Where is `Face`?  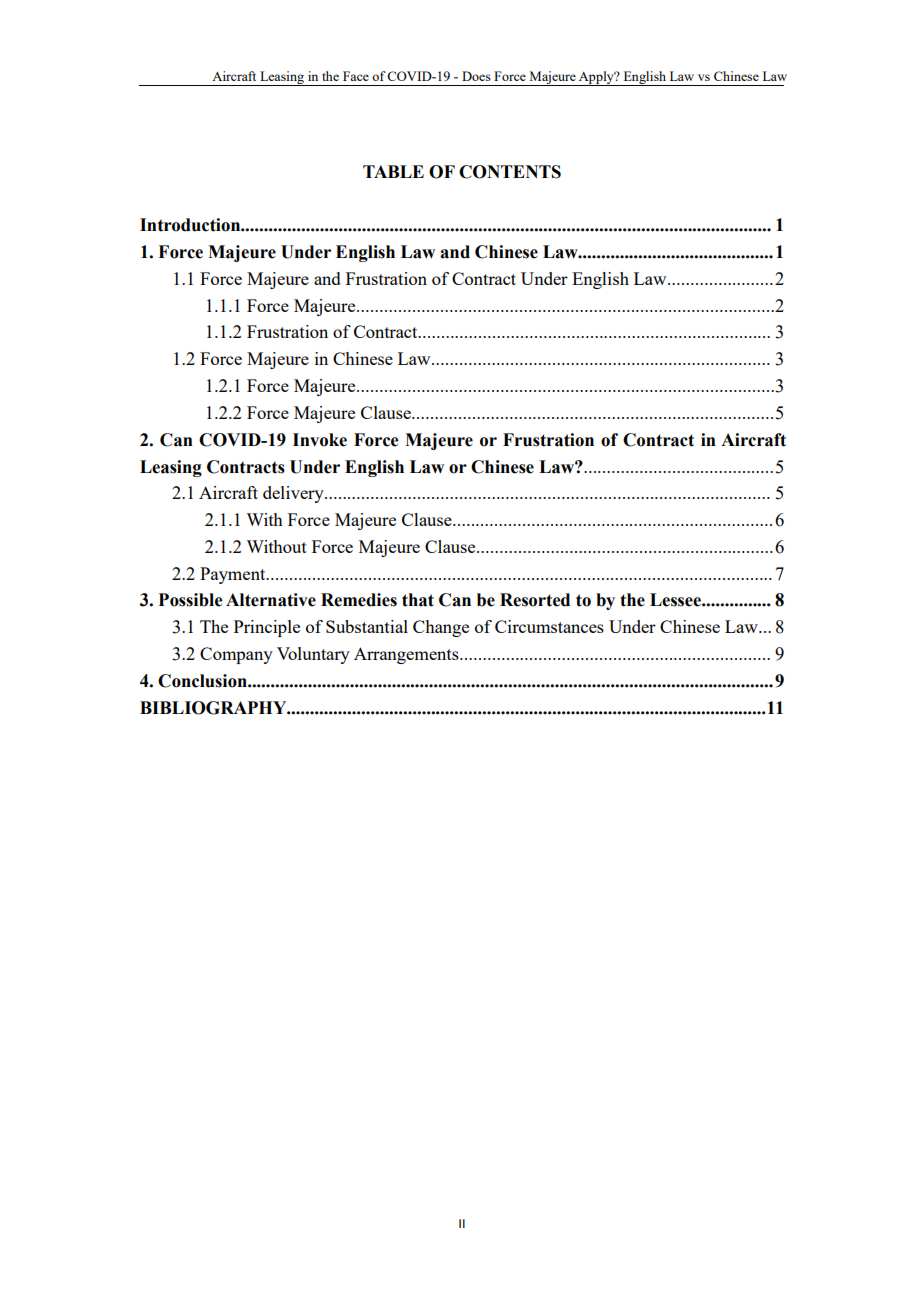 Face is located at coordinates (356, 76).
